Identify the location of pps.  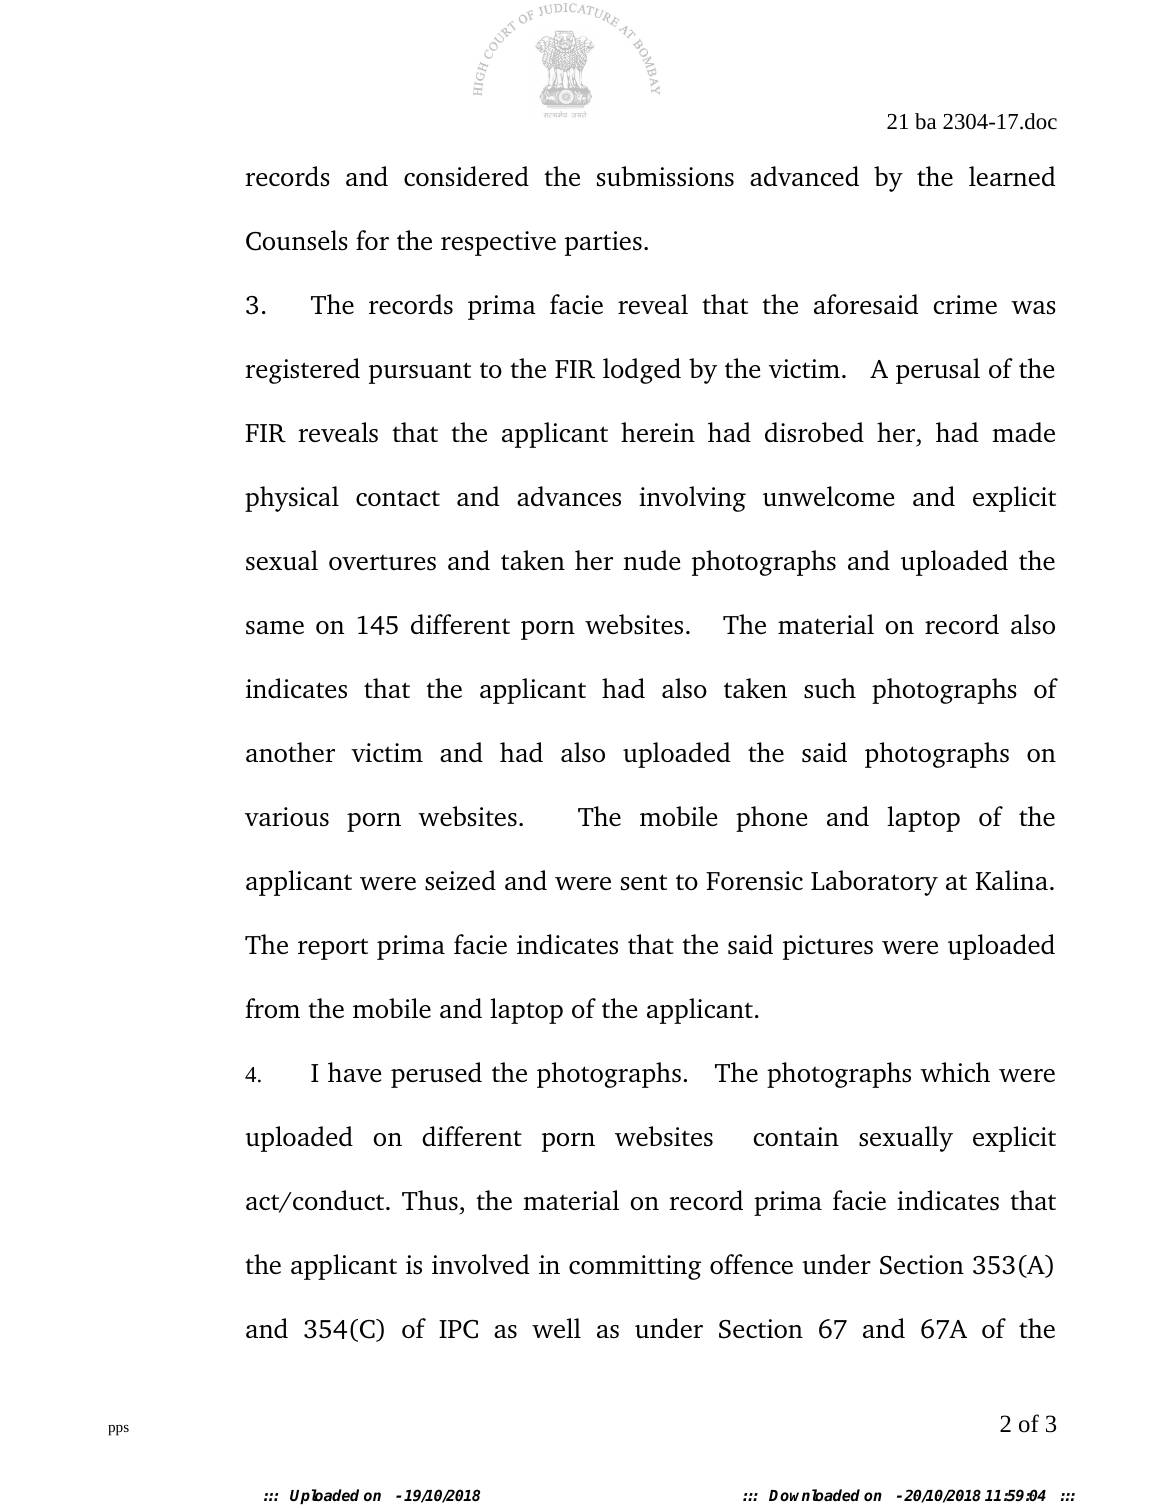
(118, 1430).
